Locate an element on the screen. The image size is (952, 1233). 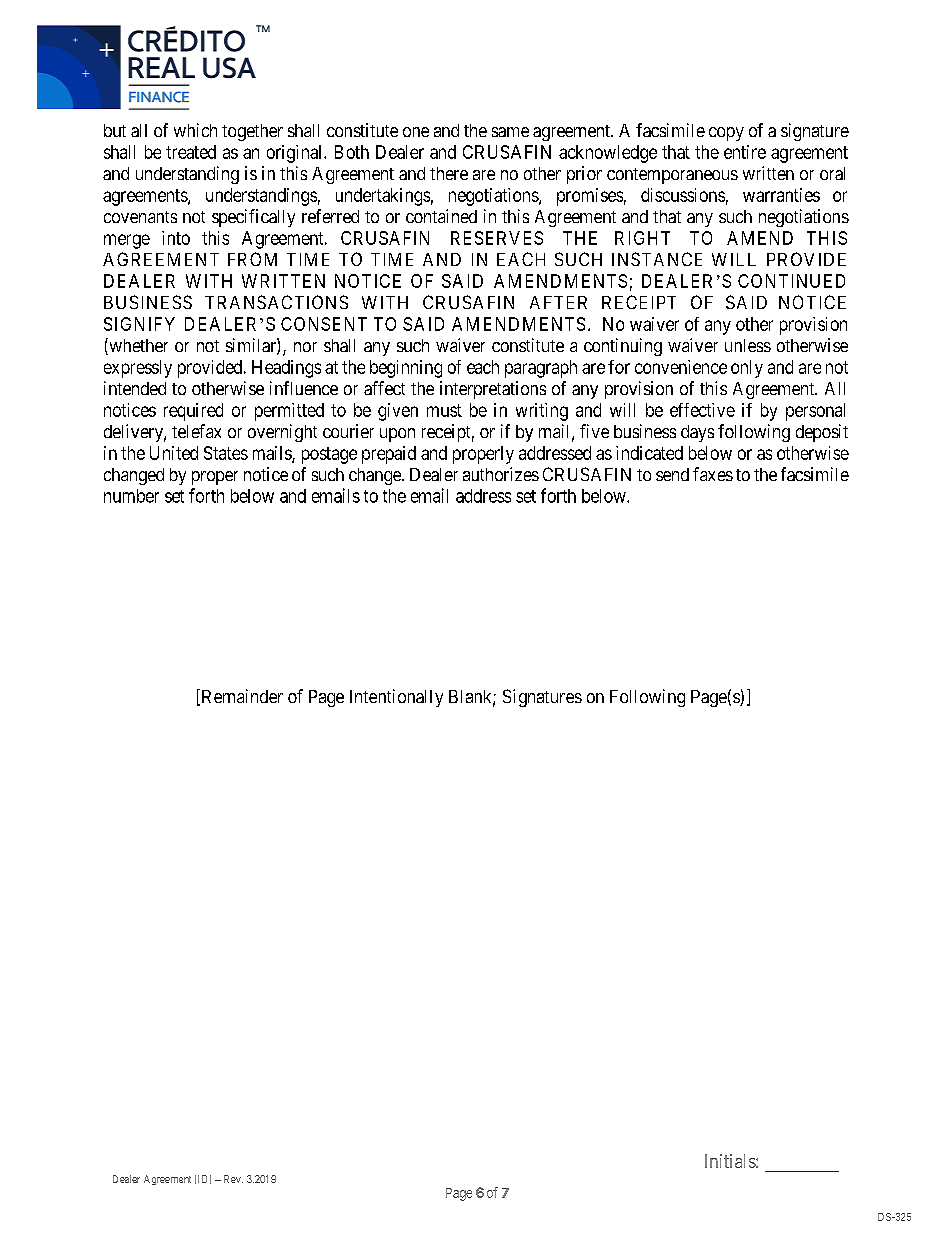
entire is located at coordinates (745, 152).
